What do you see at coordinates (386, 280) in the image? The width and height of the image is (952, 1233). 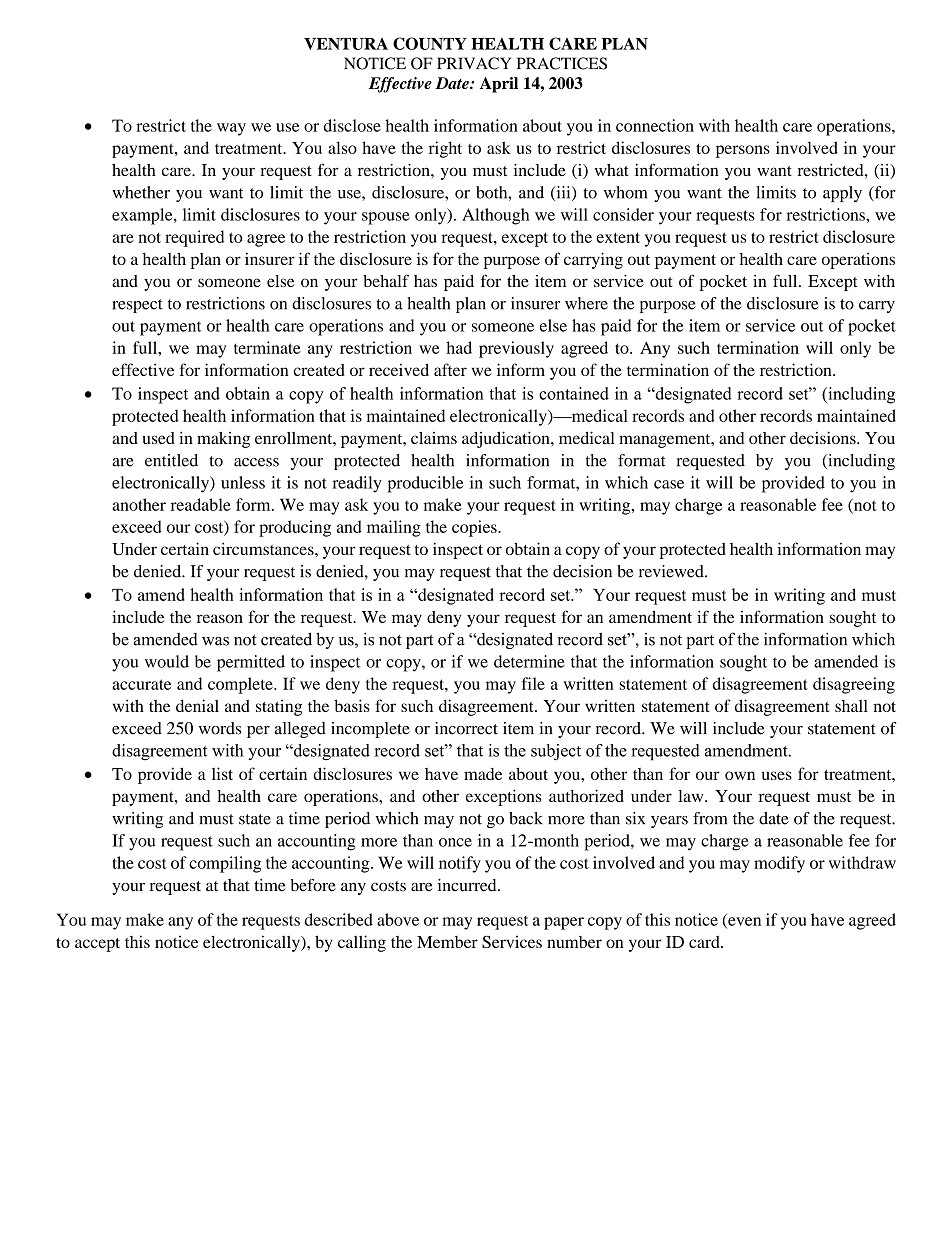 I see `behalf` at bounding box center [386, 280].
